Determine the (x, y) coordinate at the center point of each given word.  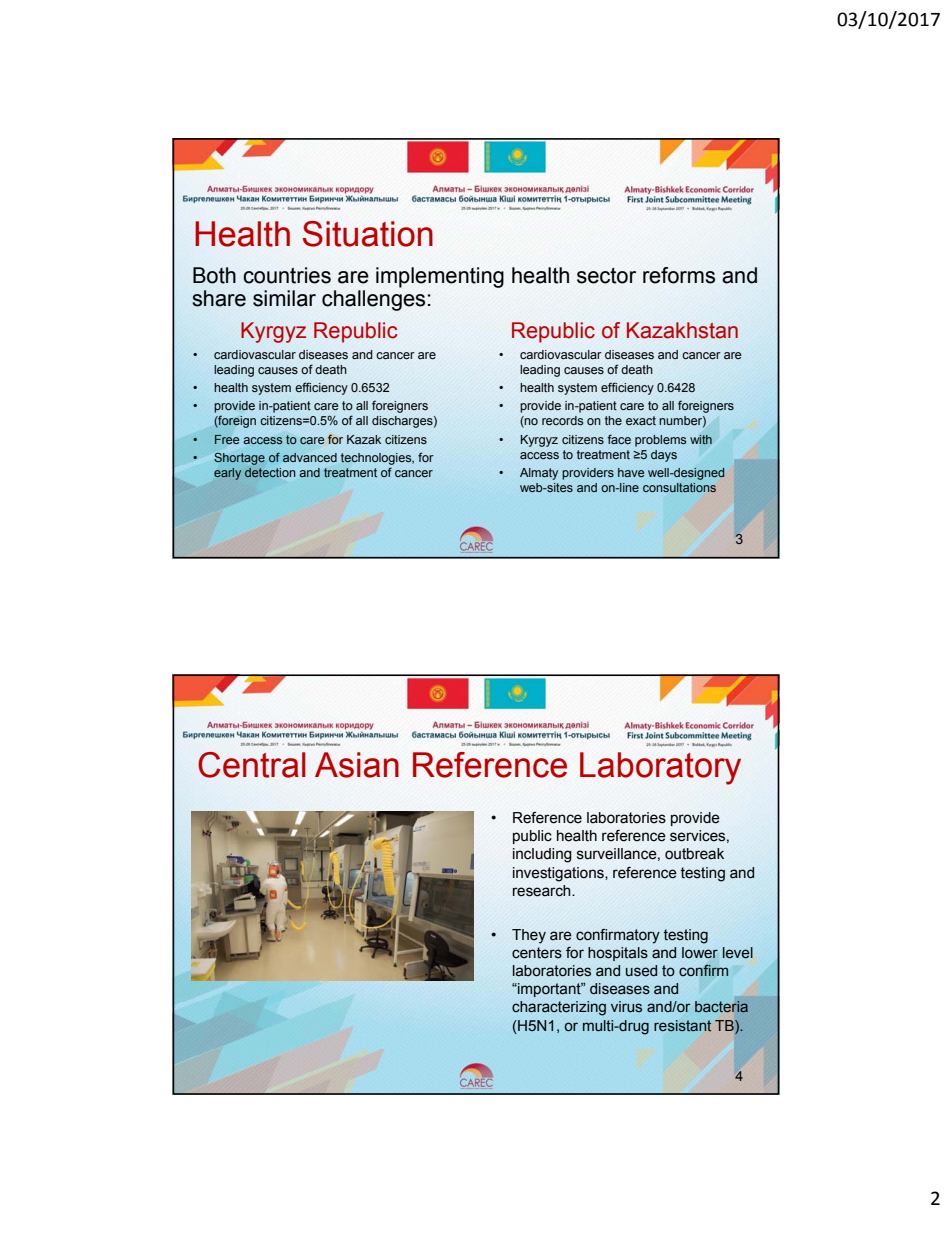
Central (252, 765)
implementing (440, 277)
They (529, 936)
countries (287, 275)
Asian (357, 765)
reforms (679, 275)
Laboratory (660, 768)
